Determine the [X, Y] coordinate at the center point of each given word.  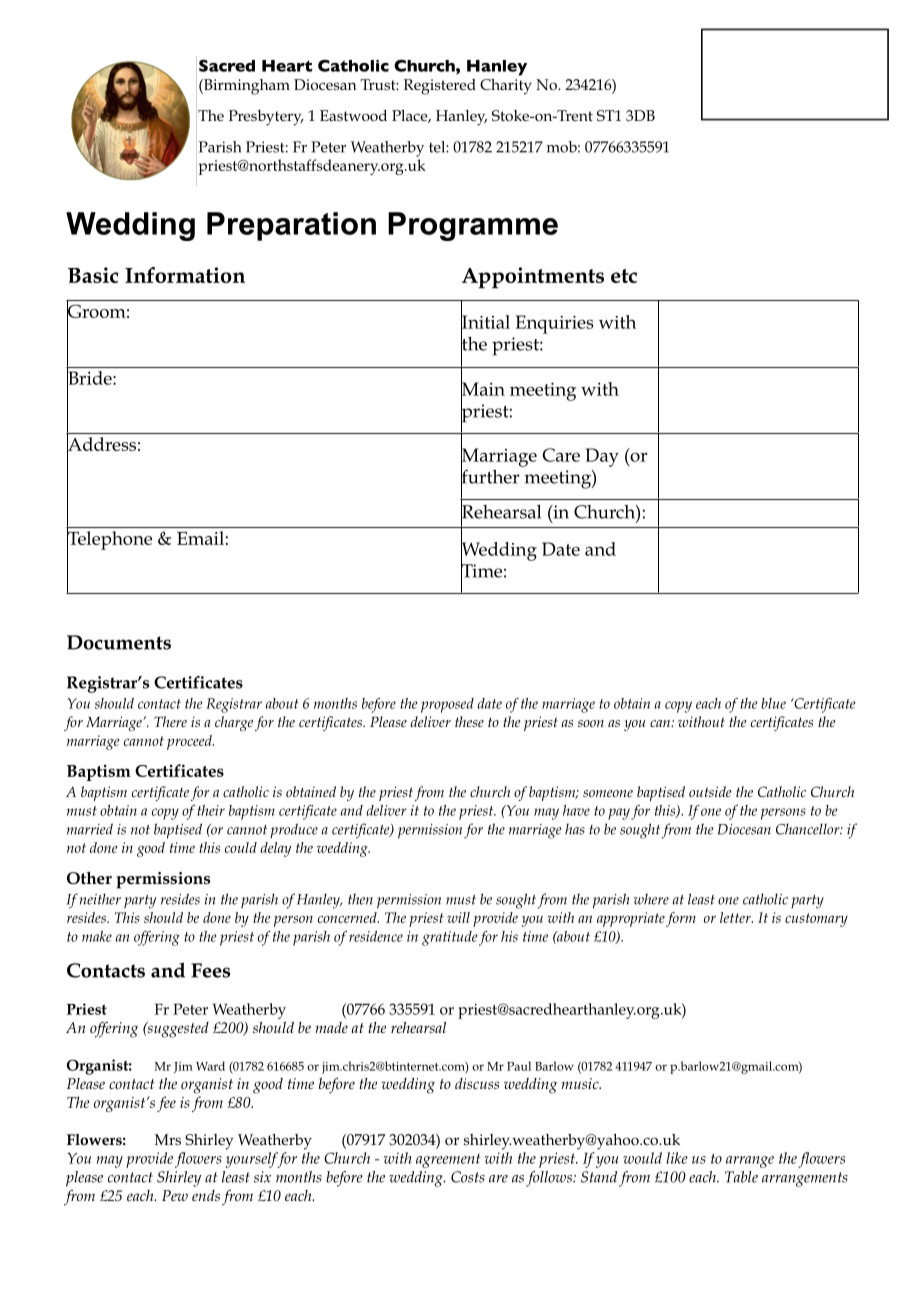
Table [741, 1177]
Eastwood [353, 115]
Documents [119, 642]
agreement [448, 1161]
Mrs [168, 1139]
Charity [506, 87]
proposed [447, 705]
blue [773, 703]
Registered [440, 87]
